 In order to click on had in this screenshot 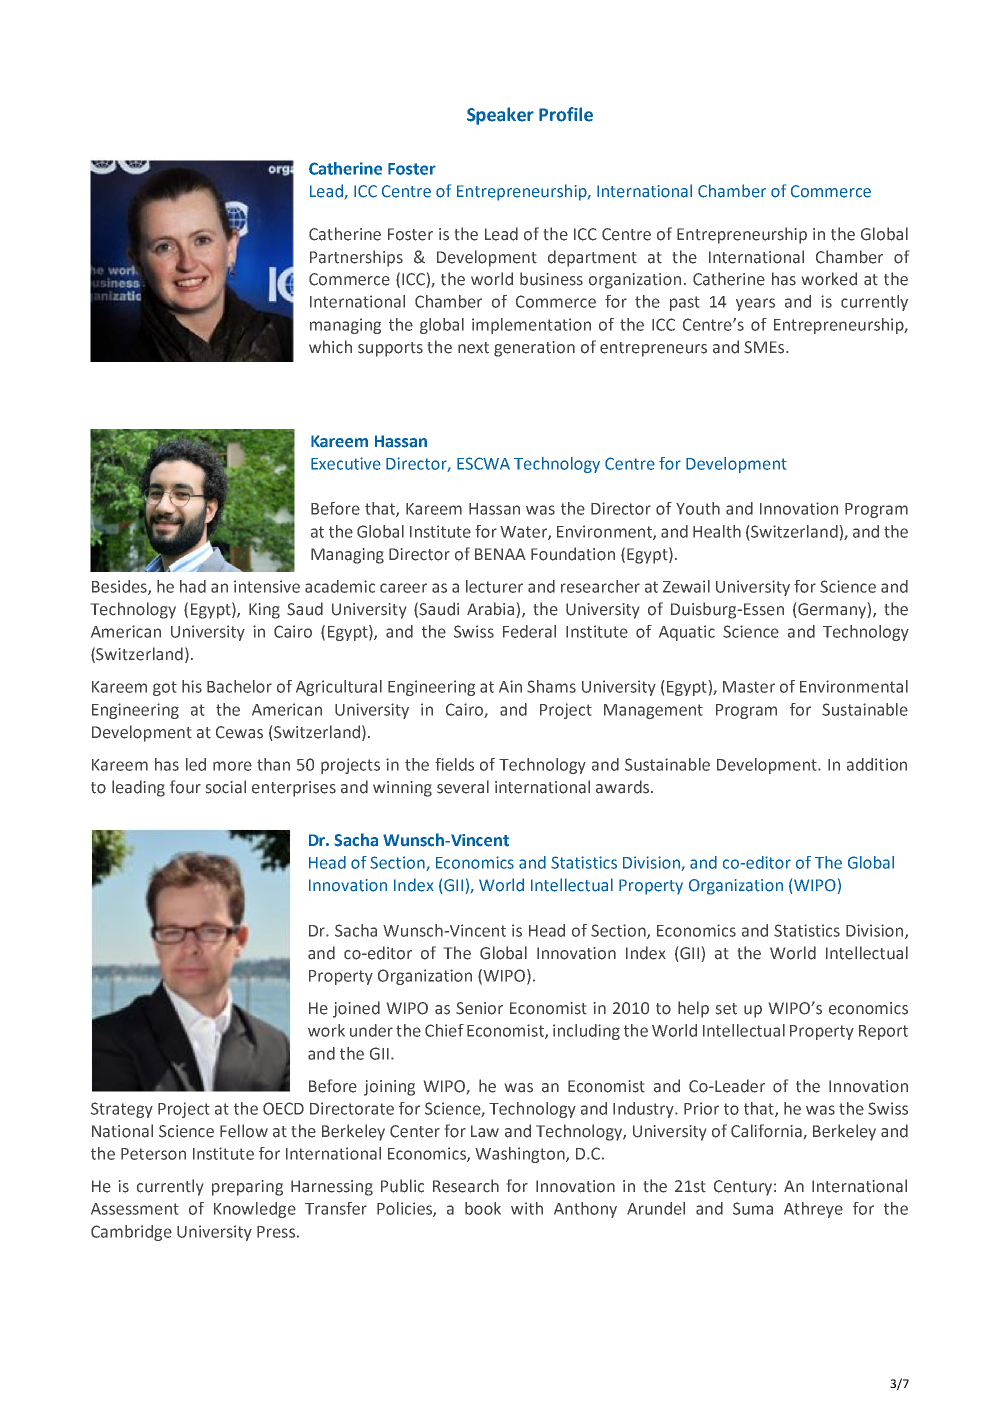, I will do `click(193, 586)`.
